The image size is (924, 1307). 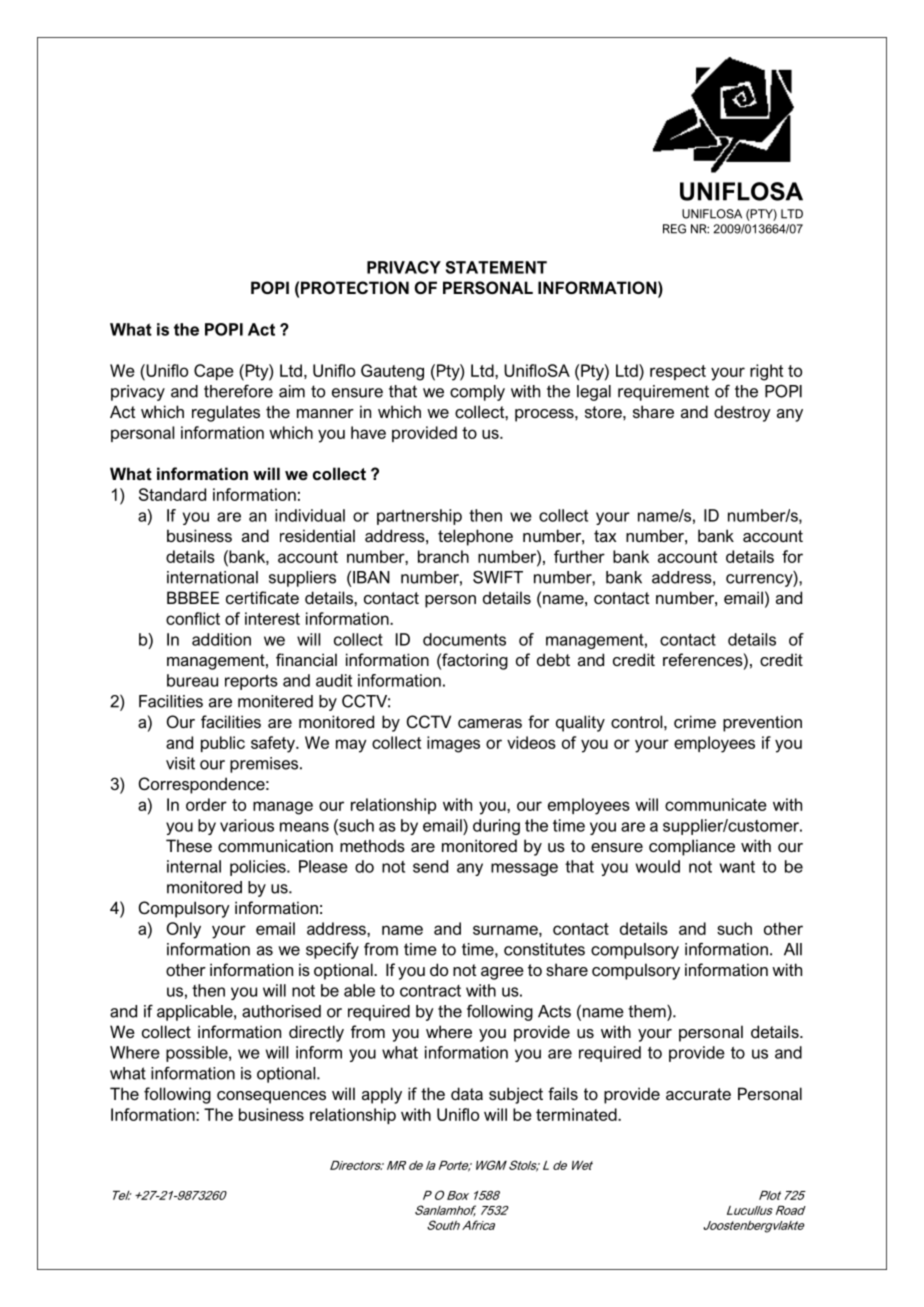 What do you see at coordinates (212, 577) in the screenshot?
I see `international` at bounding box center [212, 577].
